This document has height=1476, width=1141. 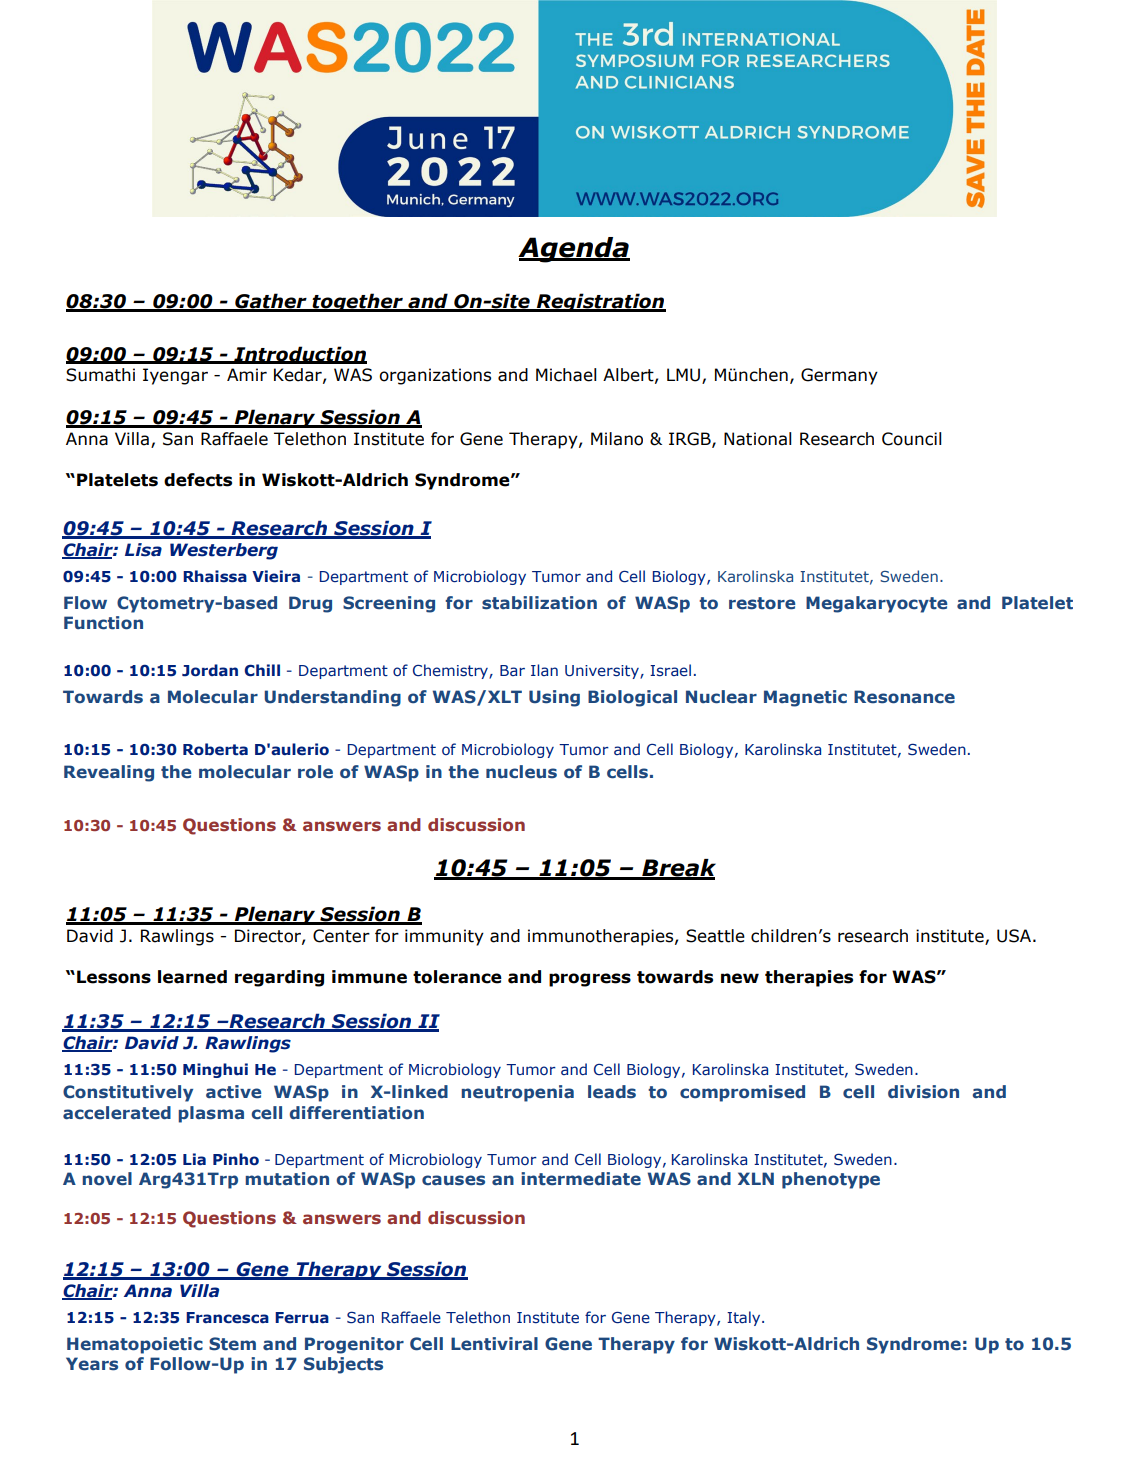 What do you see at coordinates (271, 302) in the document?
I see `Gather` at bounding box center [271, 302].
